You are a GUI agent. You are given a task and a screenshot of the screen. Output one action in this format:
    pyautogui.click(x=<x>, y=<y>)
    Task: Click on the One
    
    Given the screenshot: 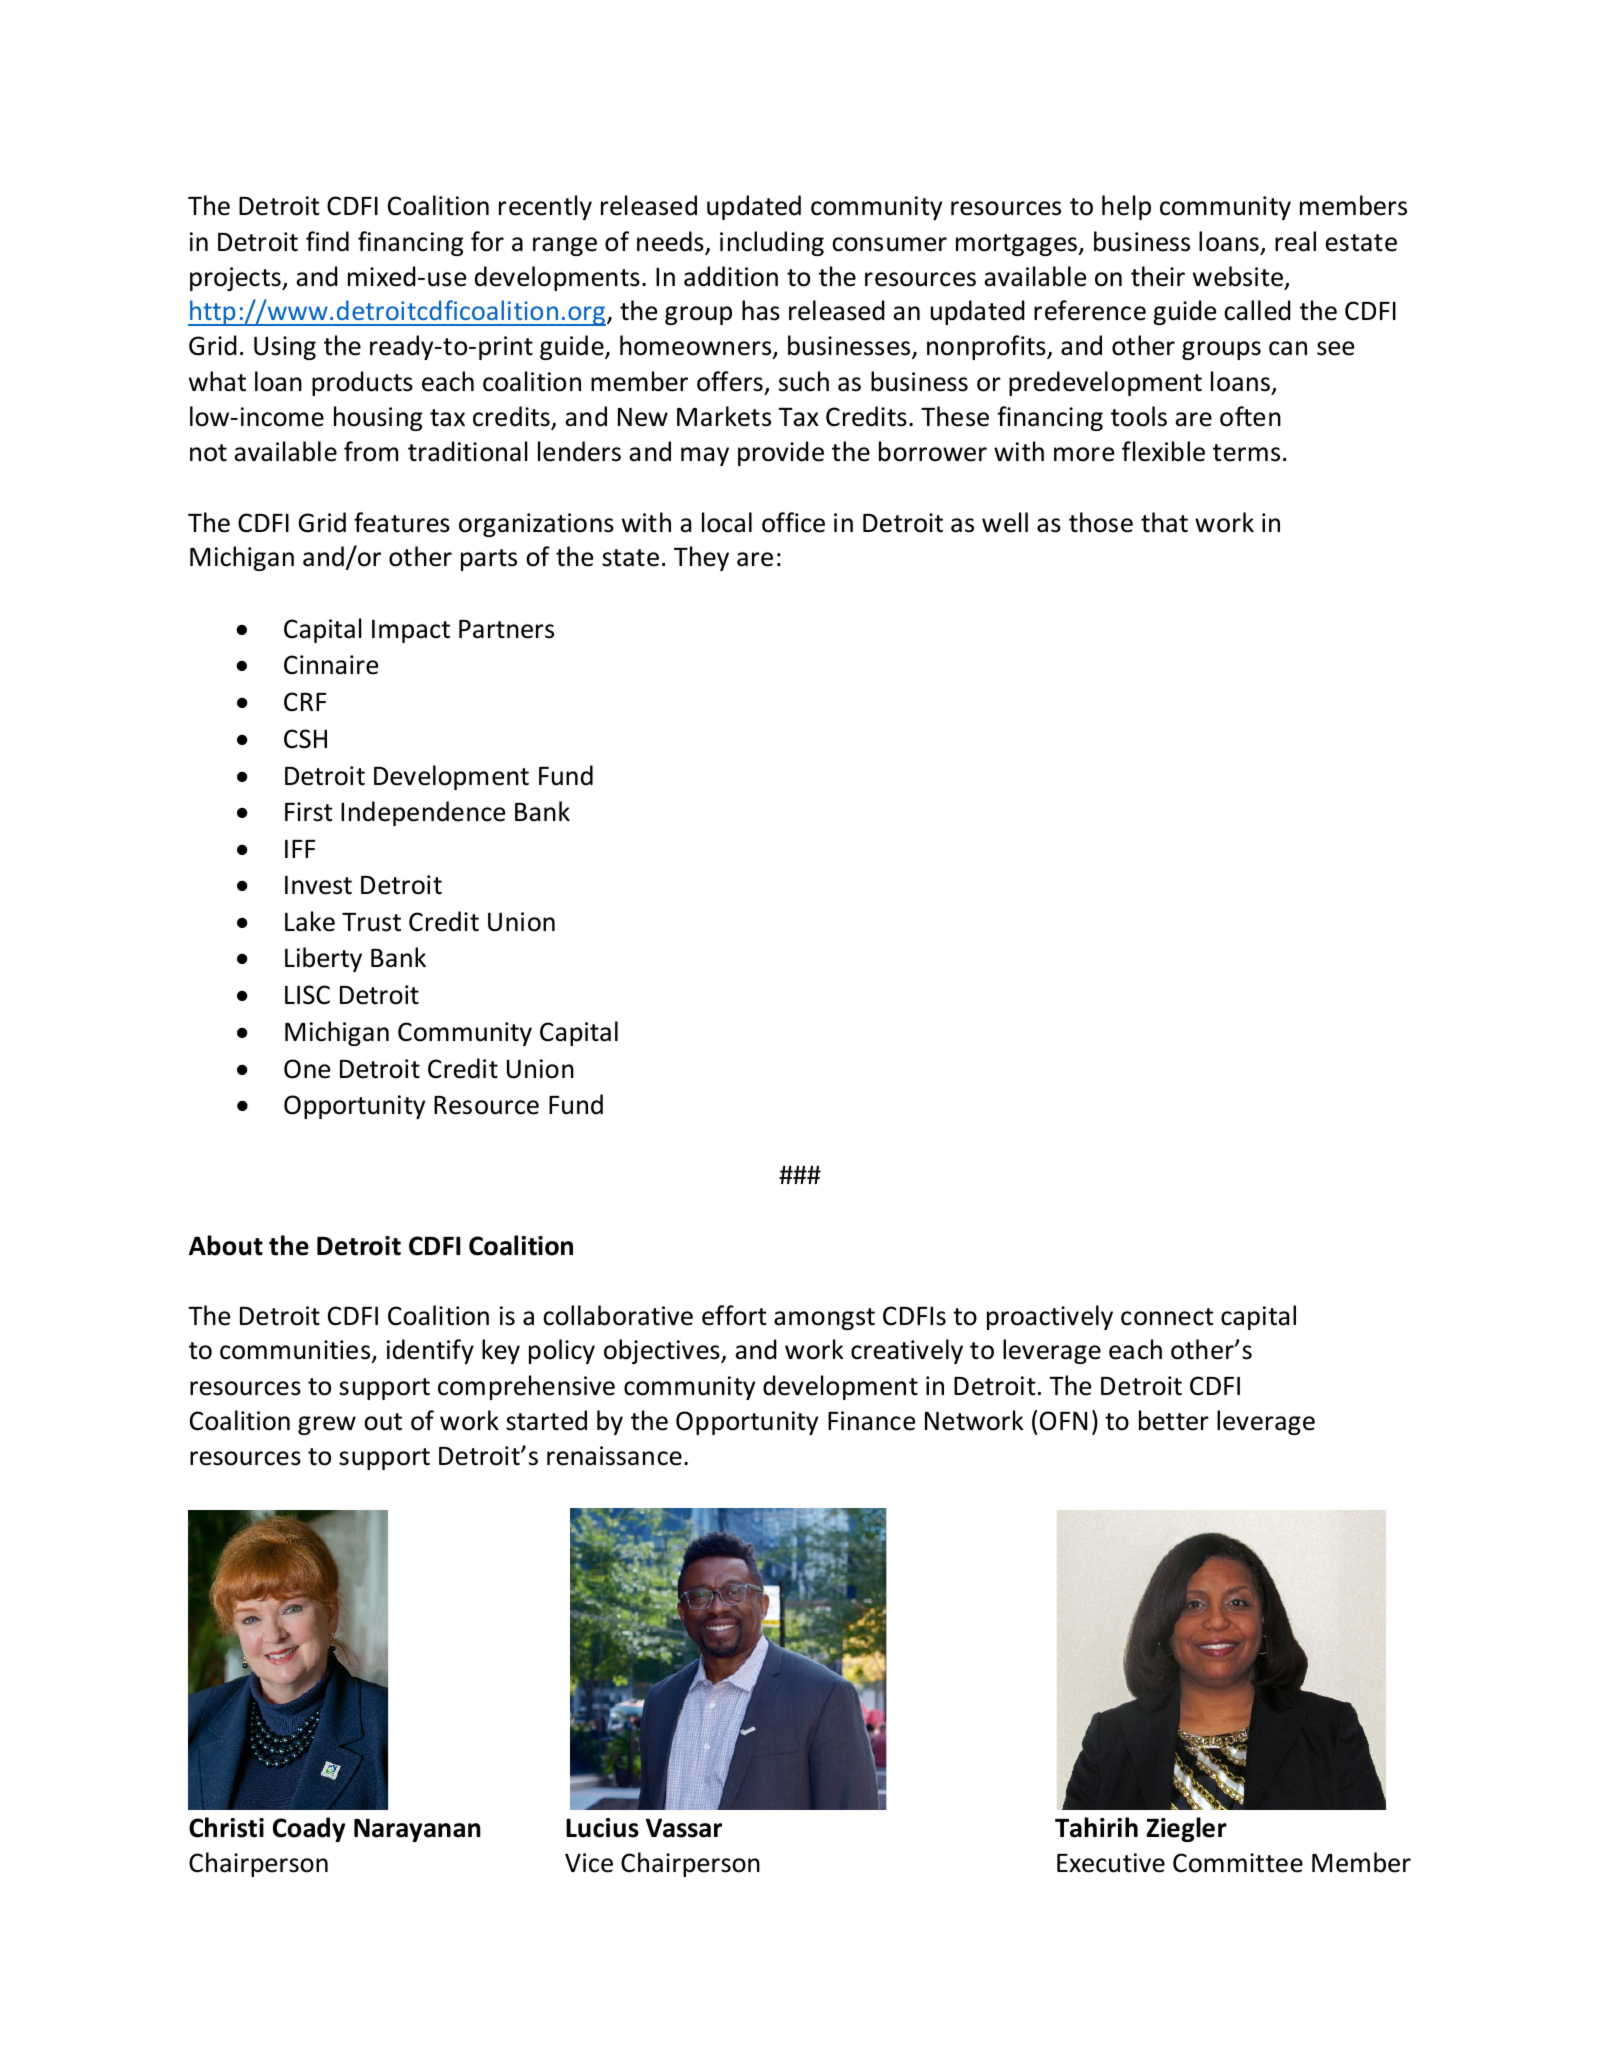 What is the action you would take?
    pyautogui.click(x=307, y=1069)
